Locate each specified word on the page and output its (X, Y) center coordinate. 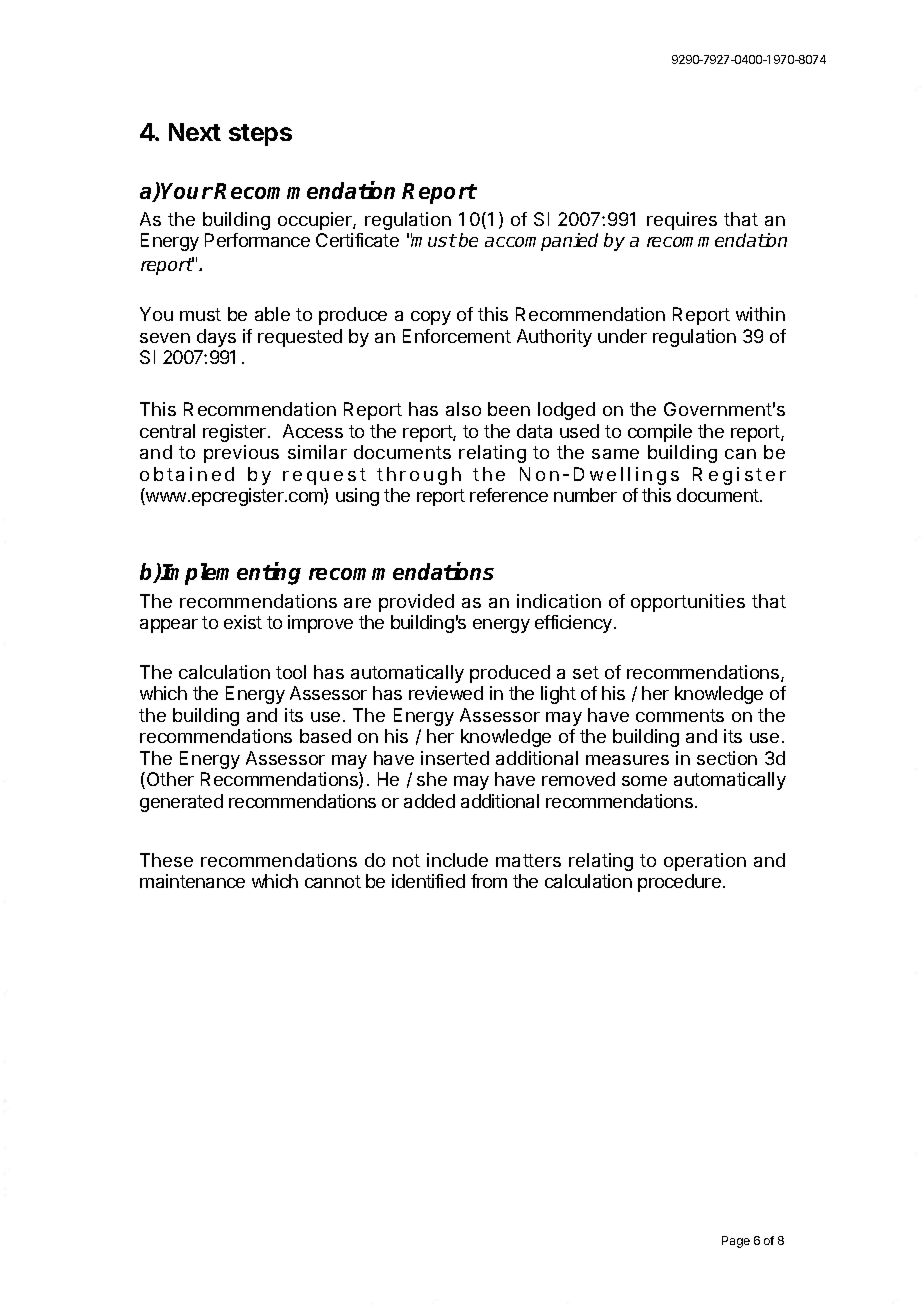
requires (682, 221)
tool (291, 672)
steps (260, 135)
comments (680, 715)
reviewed (446, 693)
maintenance (192, 881)
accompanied (541, 242)
